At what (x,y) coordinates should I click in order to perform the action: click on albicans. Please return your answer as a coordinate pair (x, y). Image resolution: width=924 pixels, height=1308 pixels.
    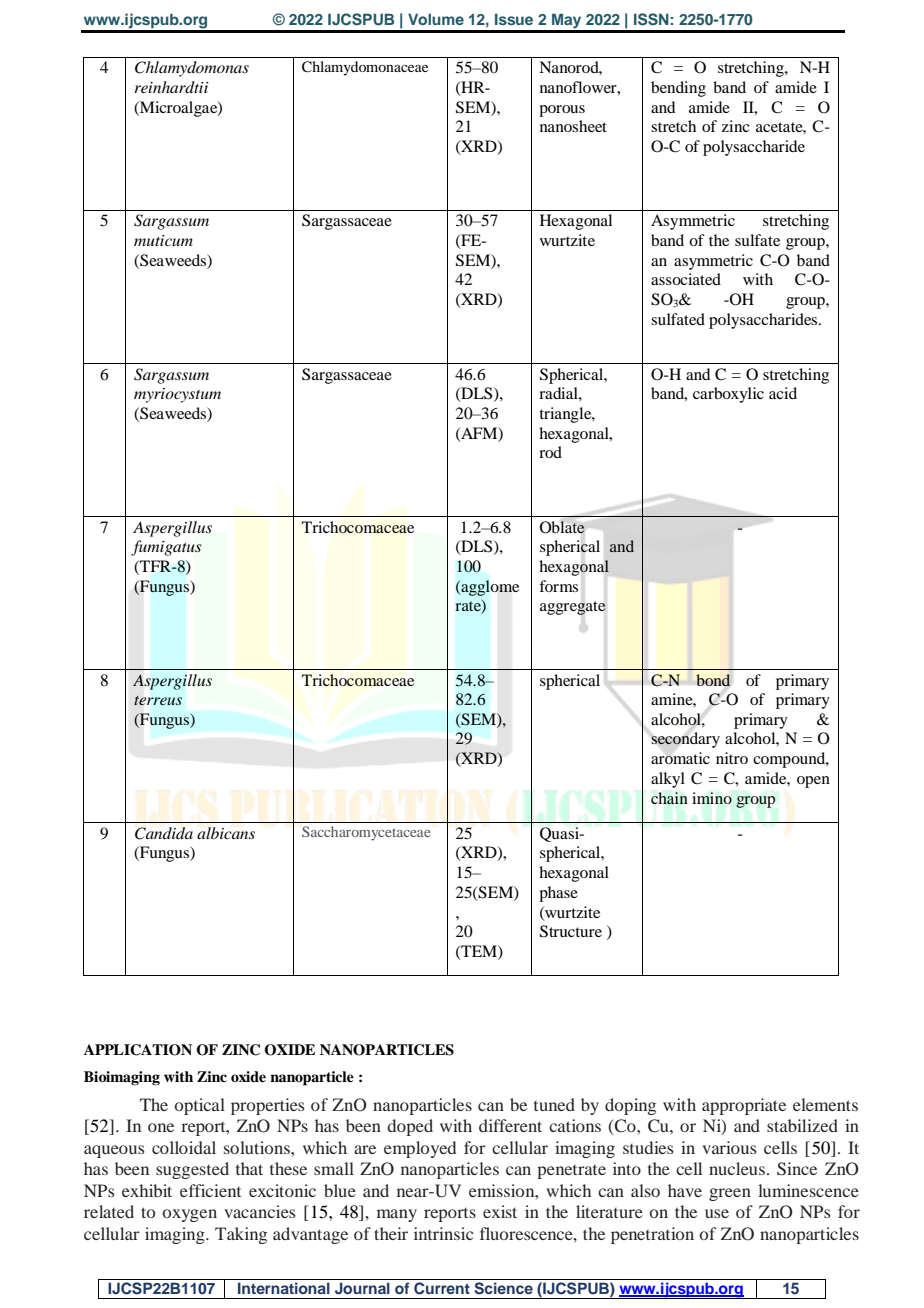
    Looking at the image, I should click on (226, 833).
